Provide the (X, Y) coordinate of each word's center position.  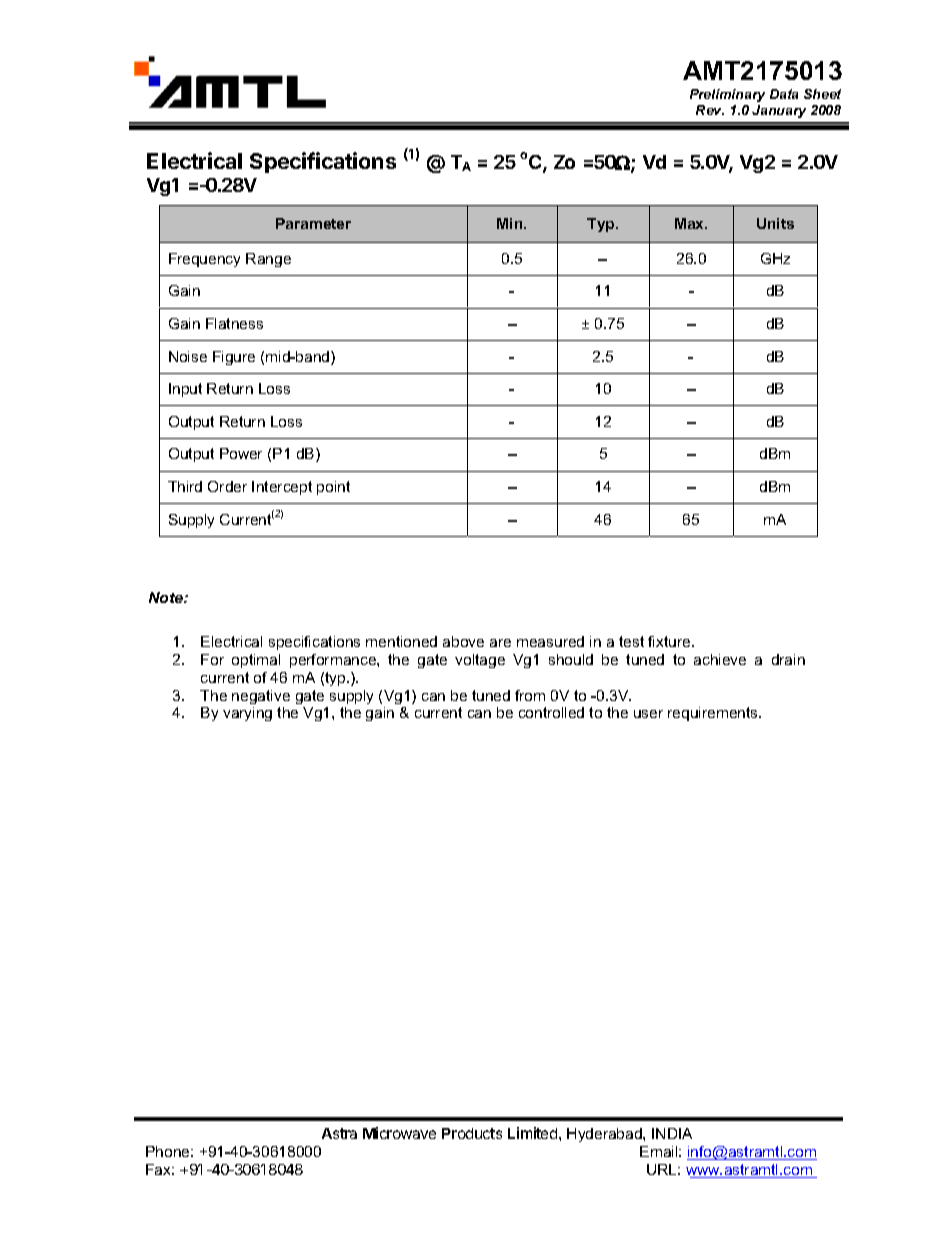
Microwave (399, 1133)
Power (241, 453)
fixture (670, 641)
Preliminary (727, 95)
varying (247, 714)
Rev (710, 110)
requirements (714, 714)
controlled (551, 712)
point (333, 488)
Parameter (313, 223)
